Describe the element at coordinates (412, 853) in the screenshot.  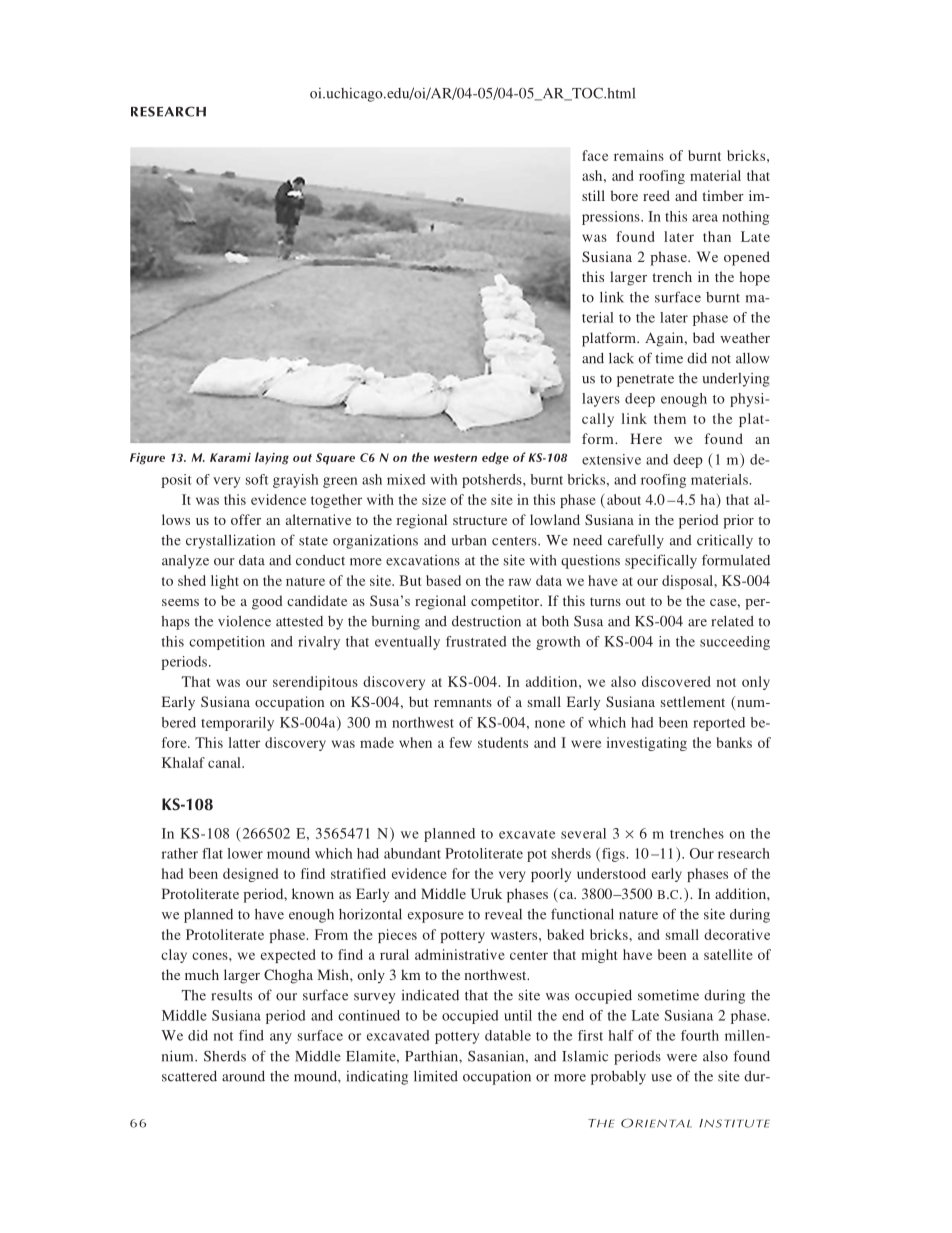
I see `abundant` at that location.
